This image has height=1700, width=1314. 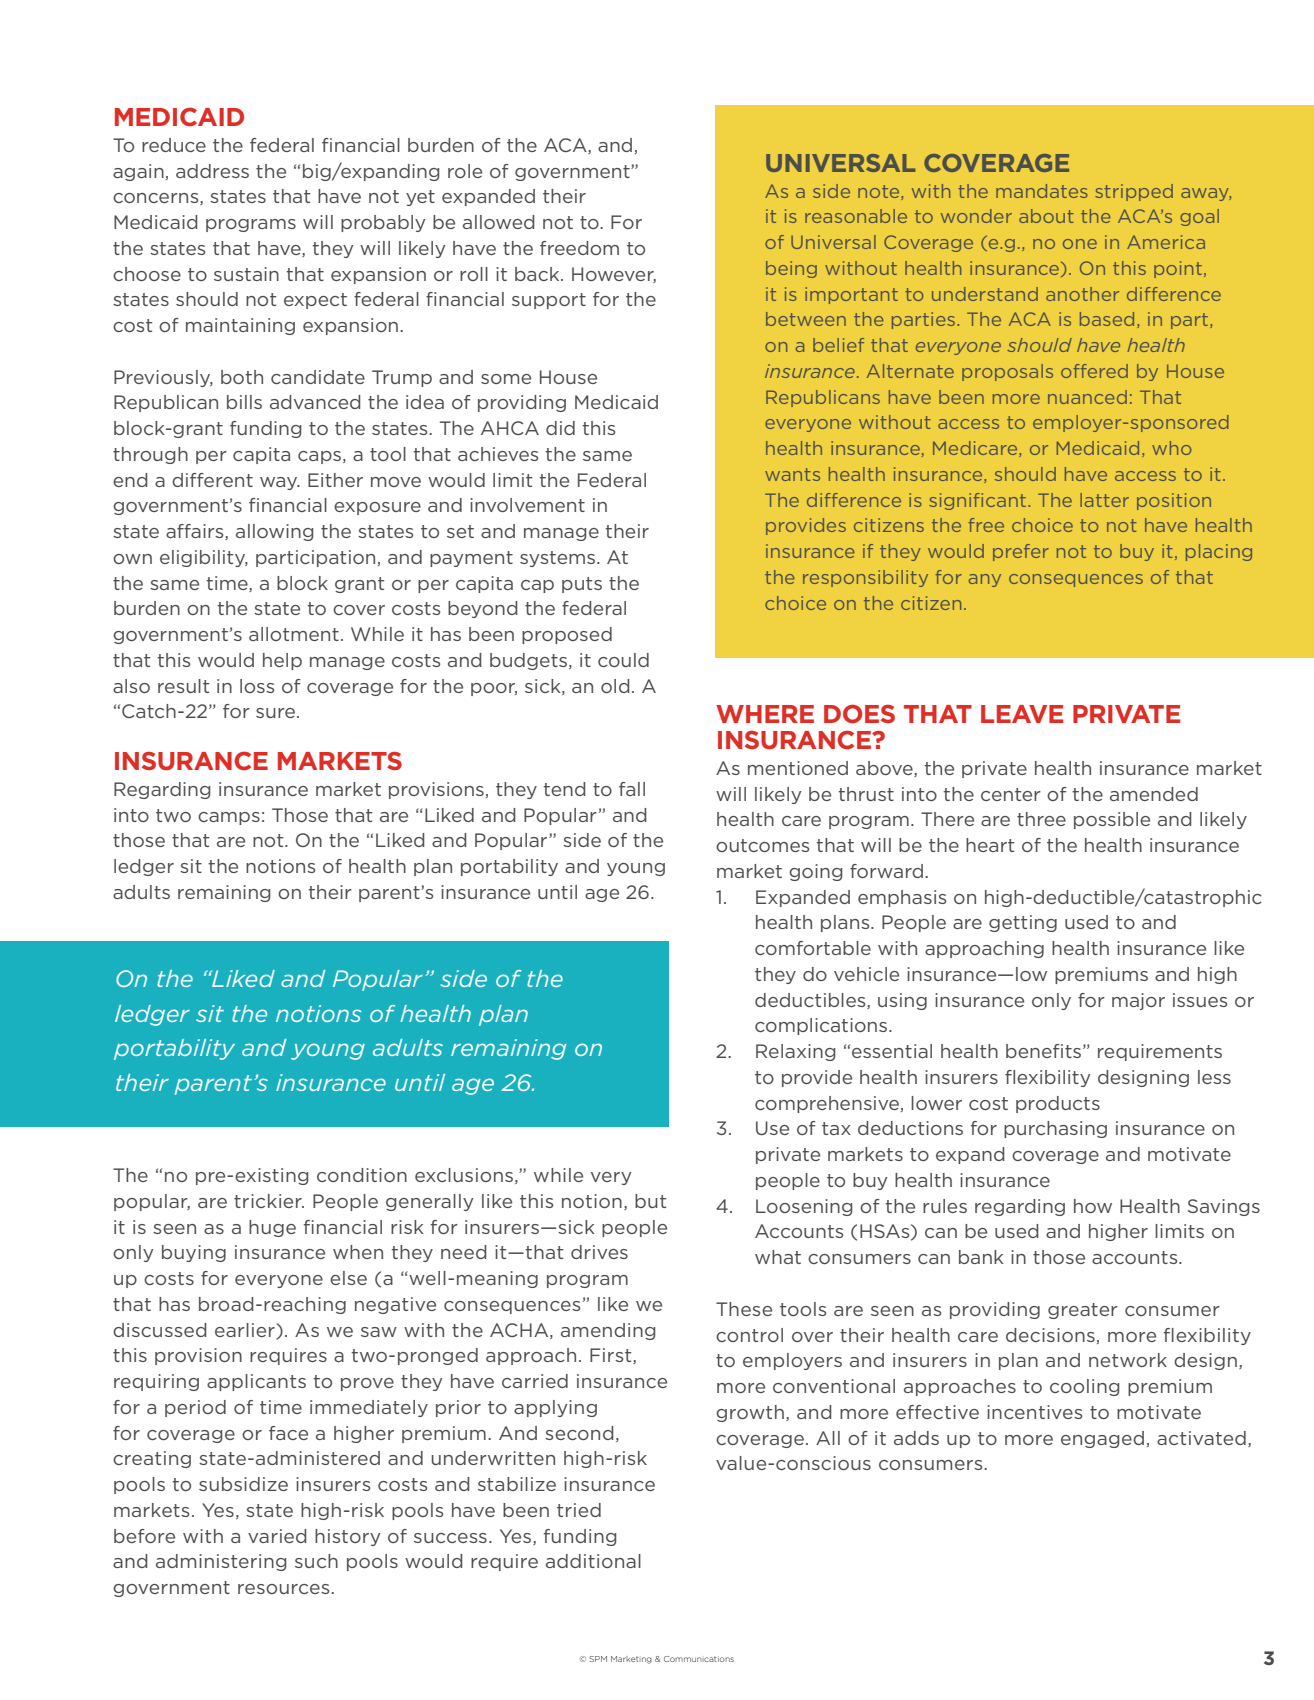 What do you see at coordinates (593, 1561) in the image?
I see `additional` at bounding box center [593, 1561].
